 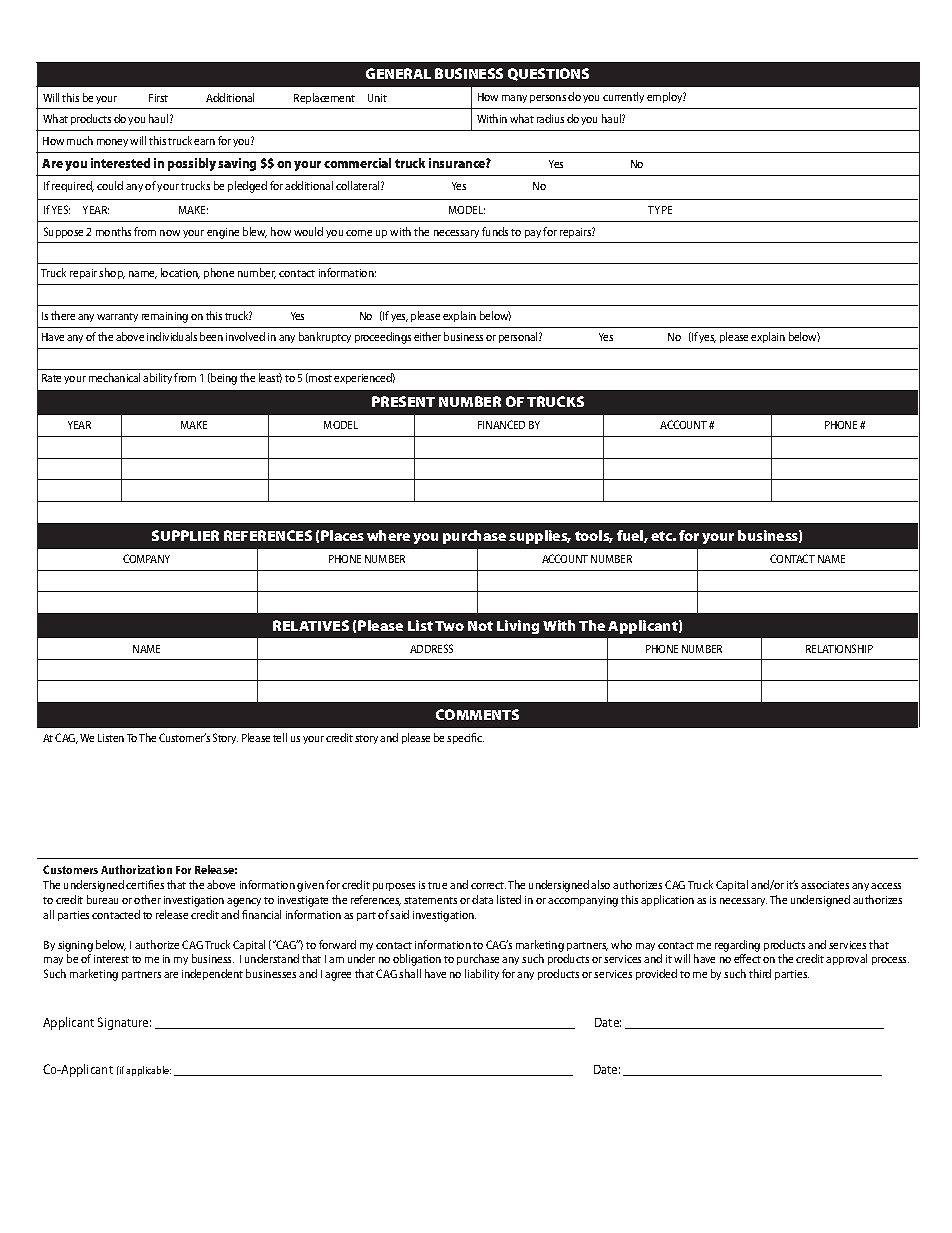 What do you see at coordinates (148, 1071) in the page?
I see `applicable` at bounding box center [148, 1071].
